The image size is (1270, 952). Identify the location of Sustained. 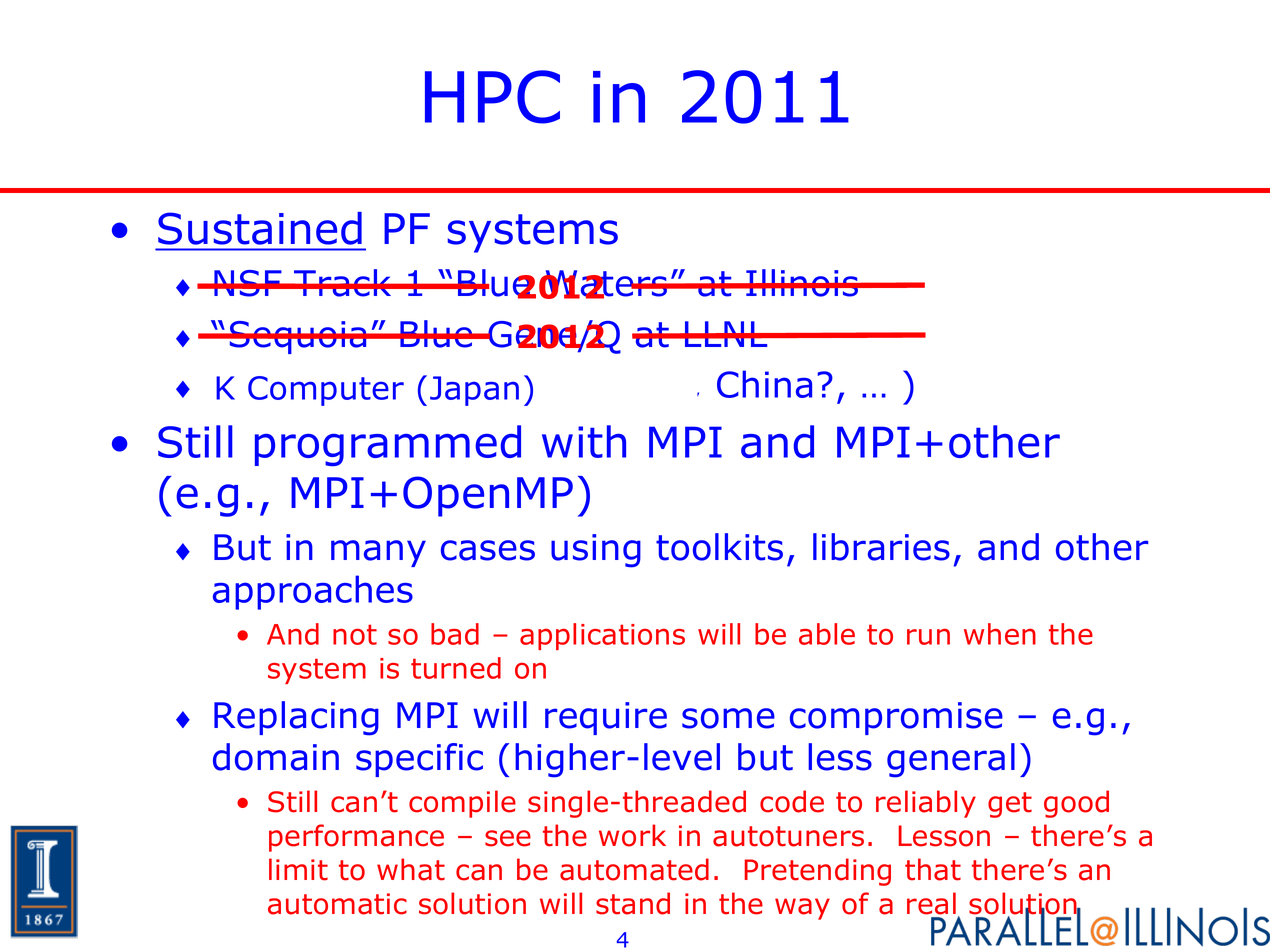
(260, 228).
